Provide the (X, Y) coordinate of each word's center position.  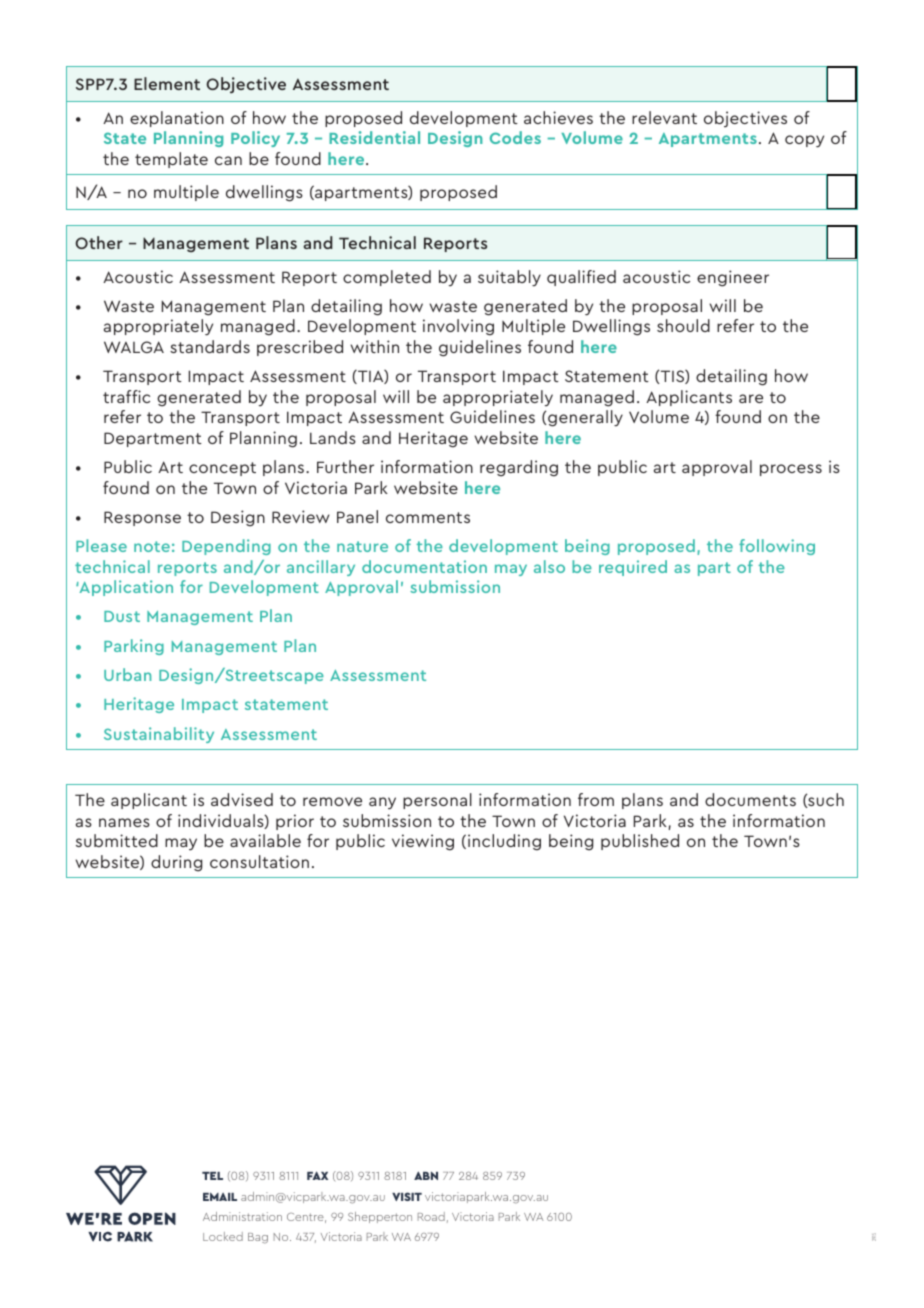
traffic (126, 396)
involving (458, 327)
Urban (127, 674)
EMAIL (220, 1196)
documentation (424, 566)
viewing (423, 842)
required (633, 568)
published (640, 842)
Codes (515, 137)
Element (167, 83)
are (751, 398)
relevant (664, 117)
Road (431, 1216)
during (176, 863)
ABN (426, 1175)
